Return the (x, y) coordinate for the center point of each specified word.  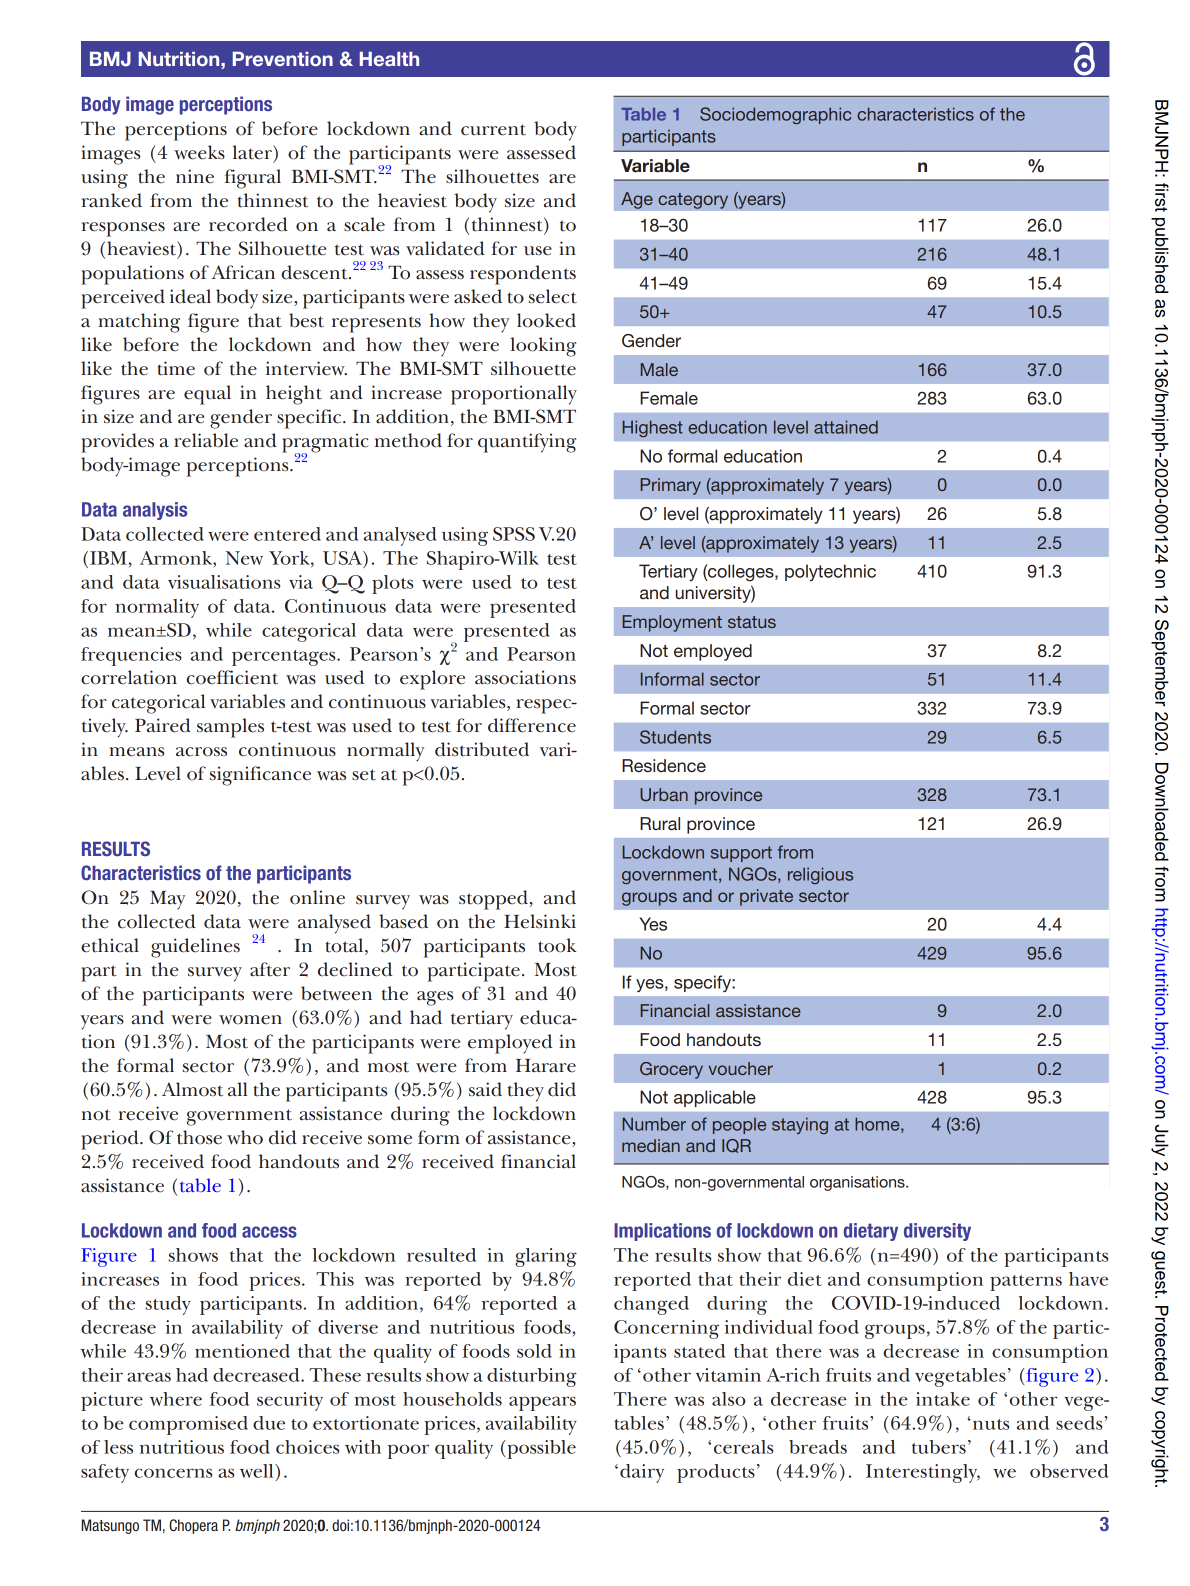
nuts (991, 1424)
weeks (199, 152)
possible (540, 1449)
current (493, 130)
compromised (188, 1425)
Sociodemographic (775, 115)
